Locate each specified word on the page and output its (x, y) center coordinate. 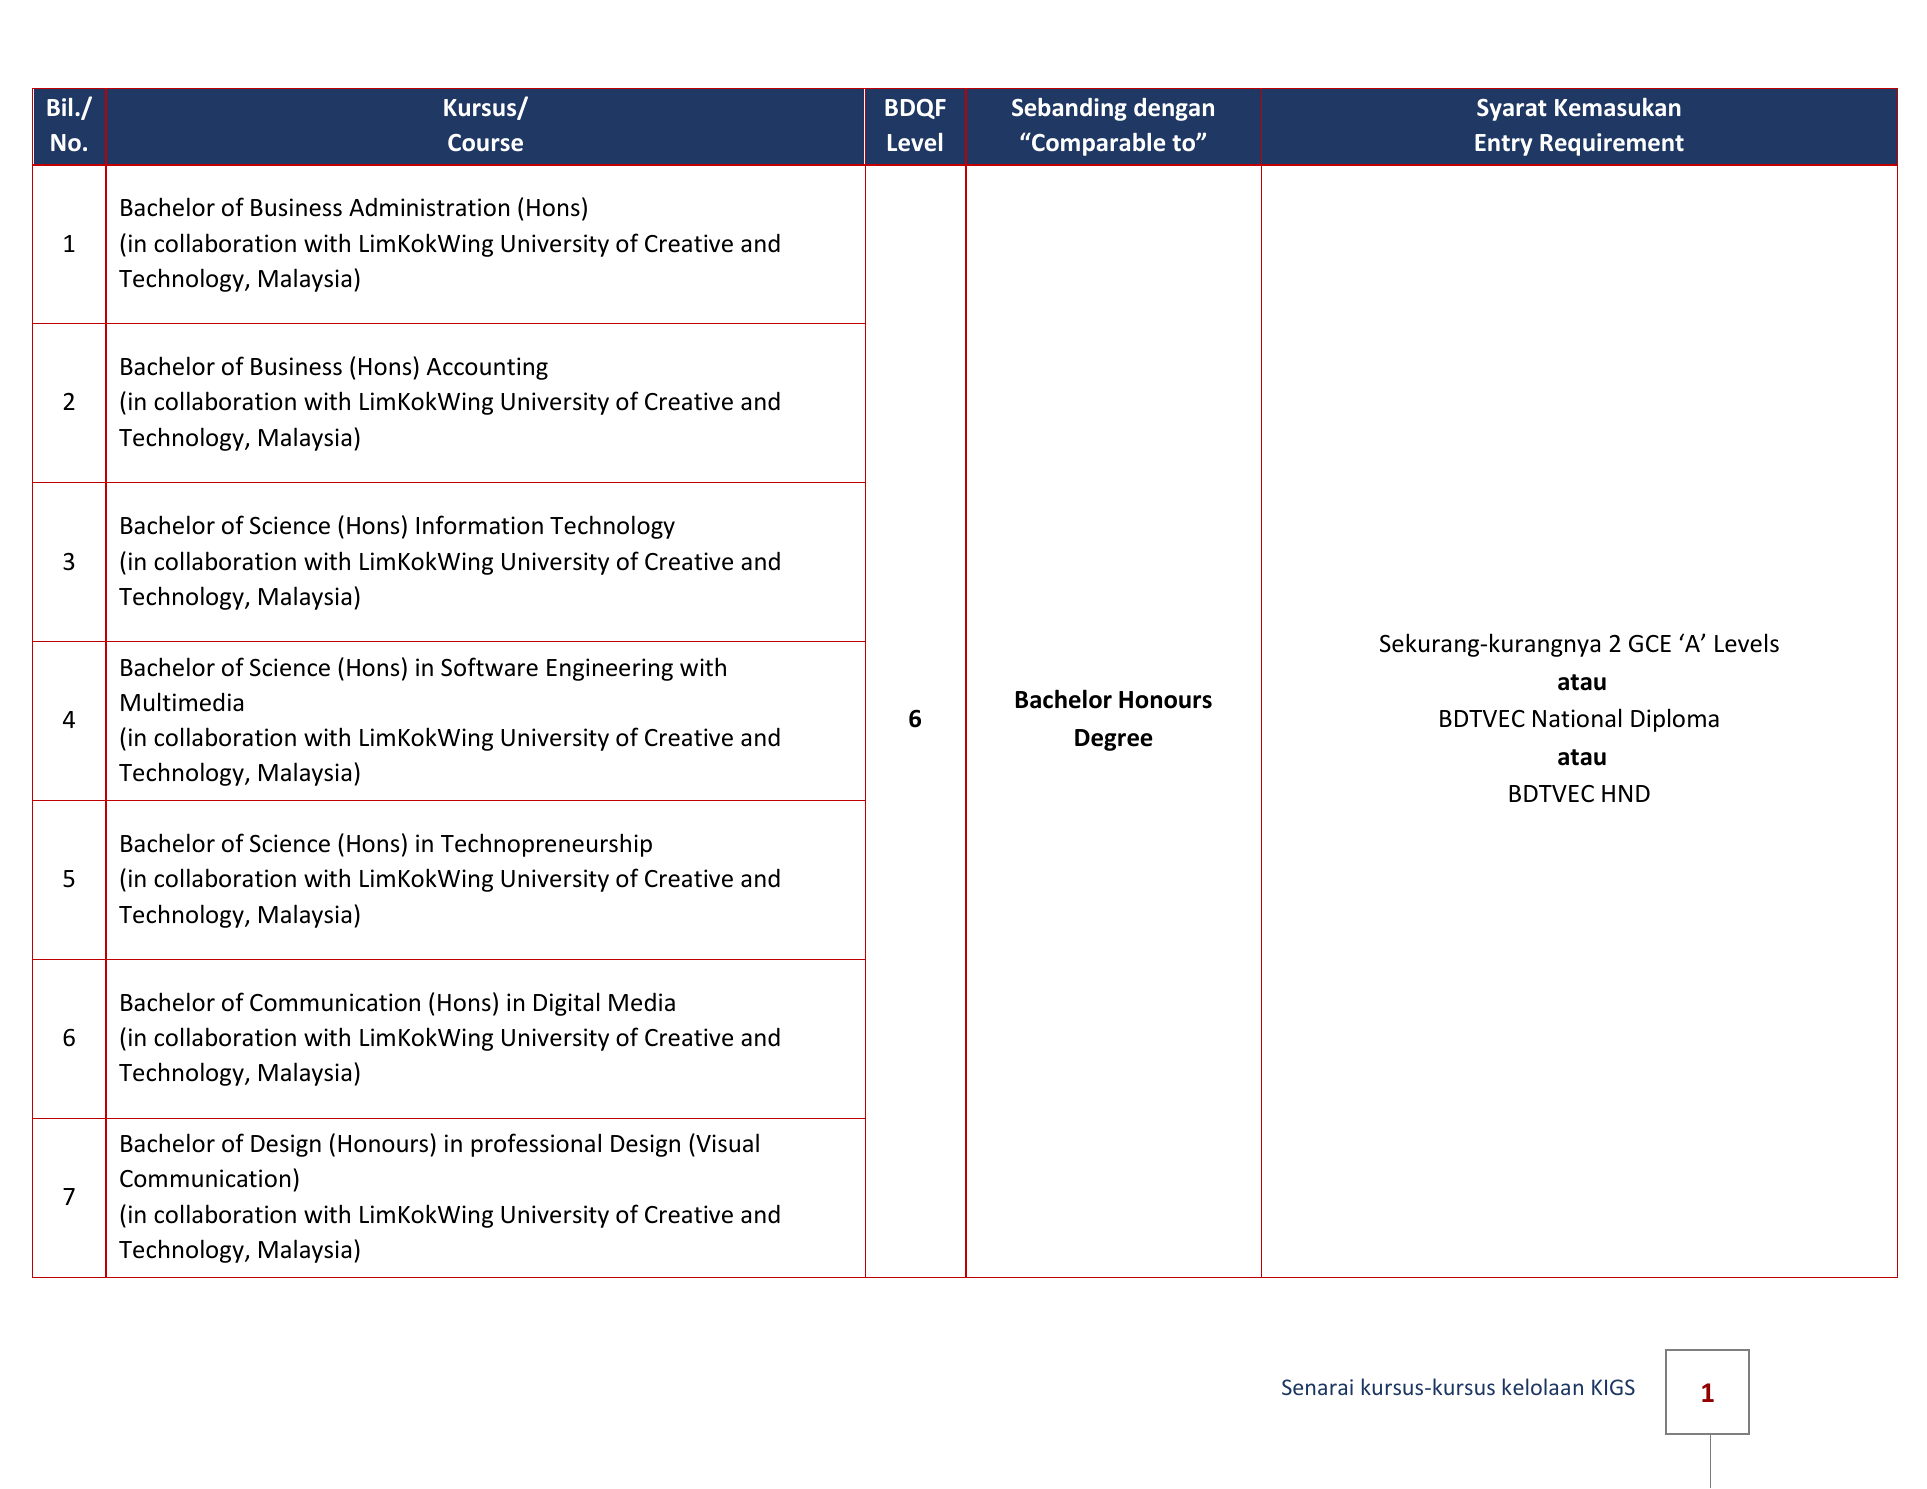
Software (489, 667)
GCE (1650, 644)
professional (536, 1145)
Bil (59, 107)
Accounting (487, 368)
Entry (1504, 145)
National (1577, 718)
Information (479, 525)
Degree (1114, 740)
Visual (726, 1143)
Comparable (1097, 144)
